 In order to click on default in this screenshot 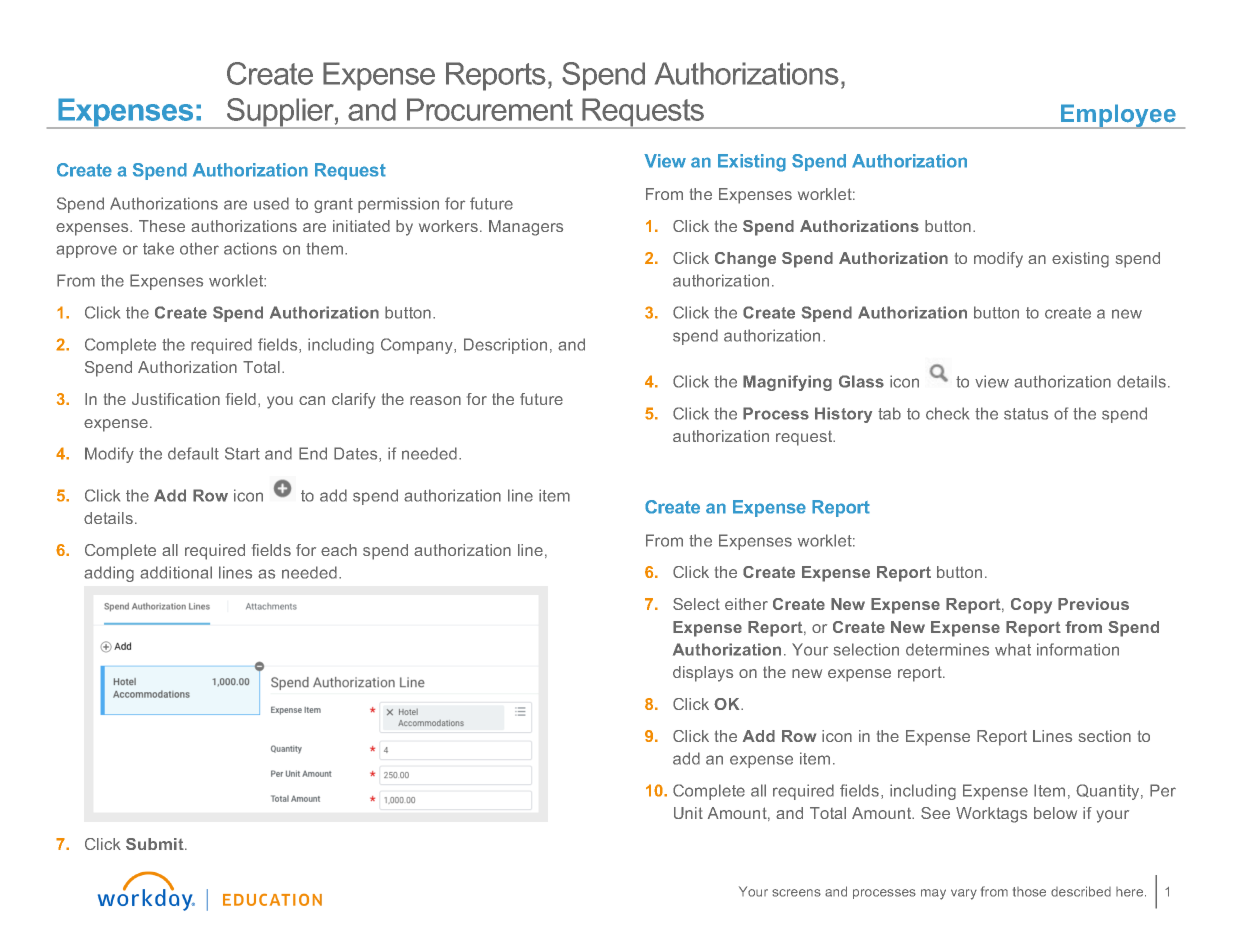, I will do `click(193, 453)`.
